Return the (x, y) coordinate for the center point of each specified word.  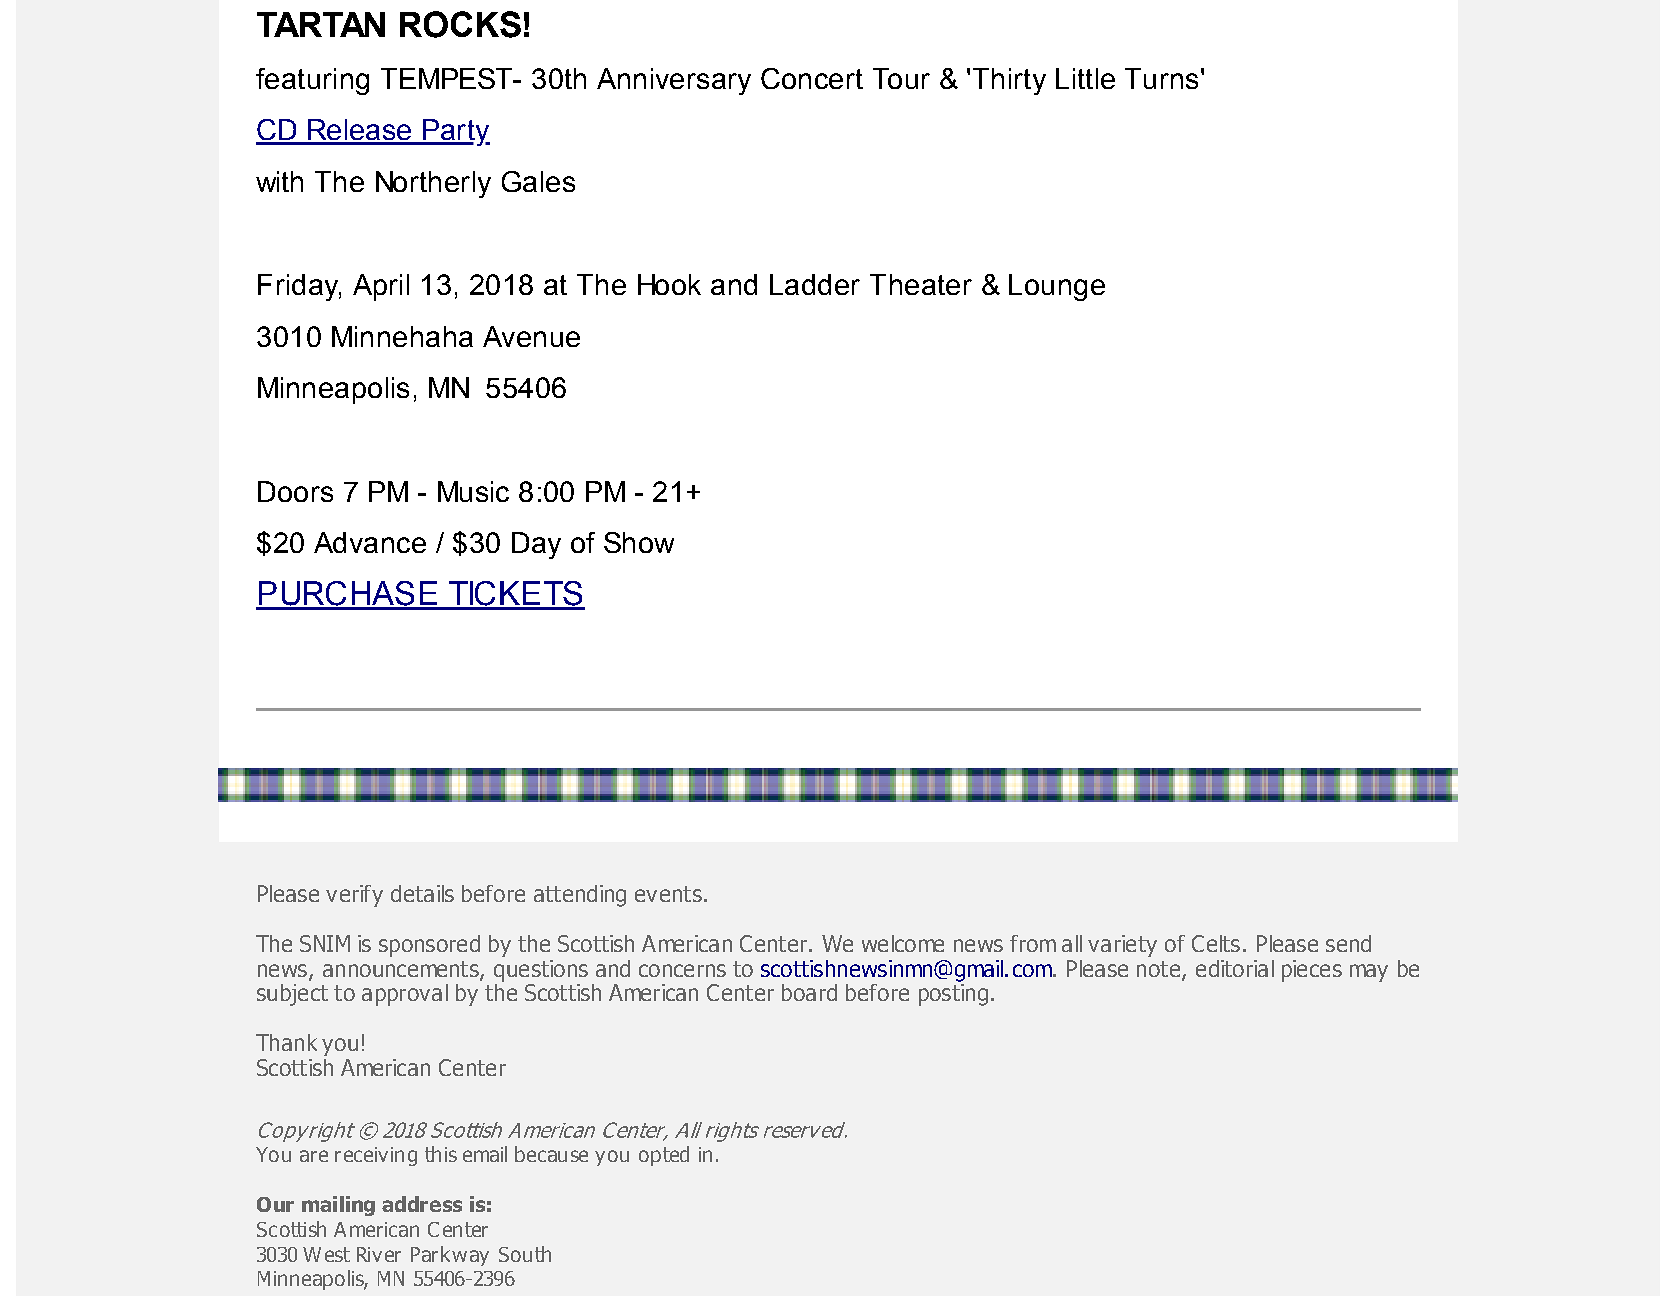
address (422, 1204)
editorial (1235, 968)
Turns (1161, 78)
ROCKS (460, 24)
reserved (805, 1130)
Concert (812, 78)
